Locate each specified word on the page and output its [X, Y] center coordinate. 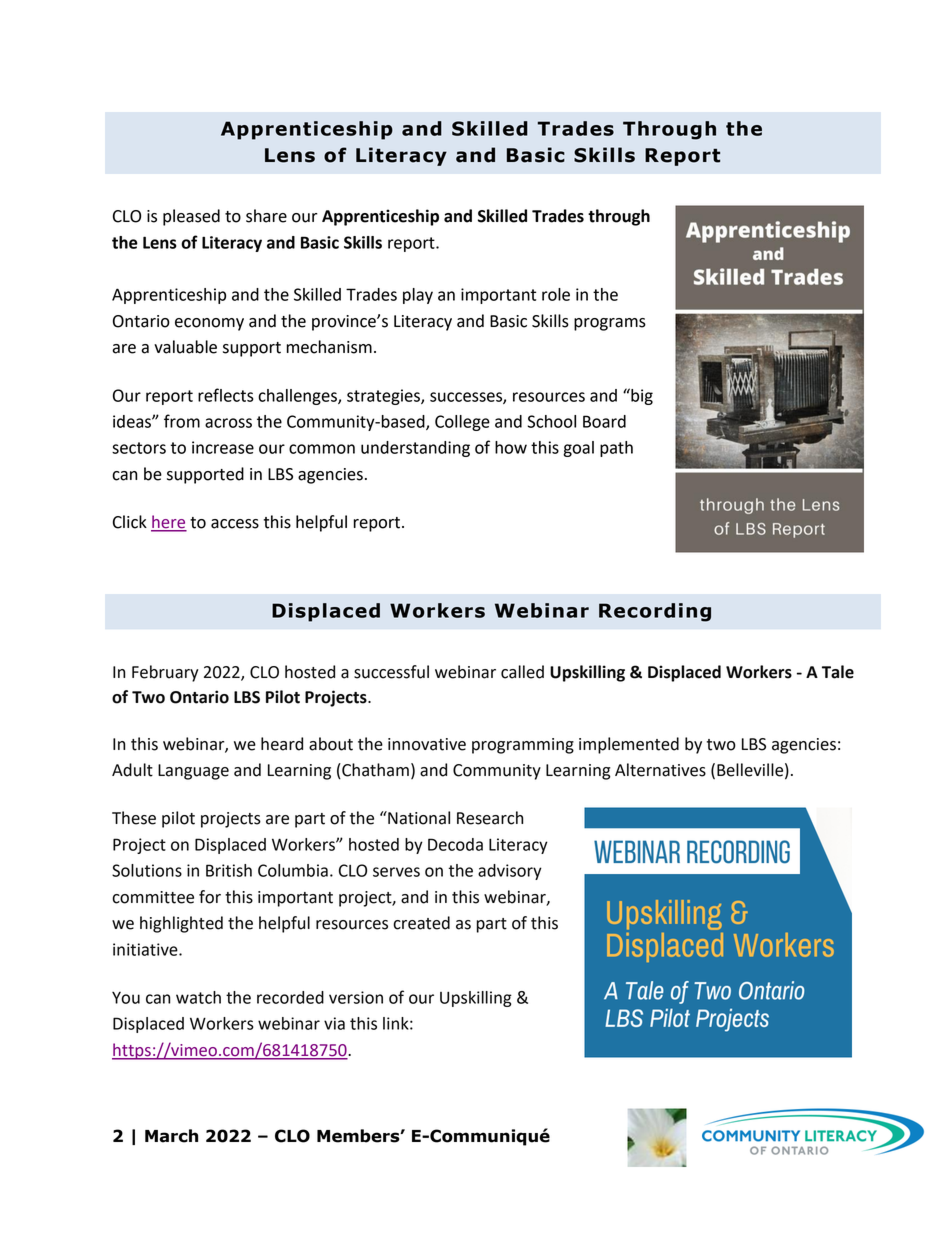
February [165, 673]
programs [610, 324]
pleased [191, 217]
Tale [838, 672]
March [171, 1136]
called [522, 672]
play [418, 296]
